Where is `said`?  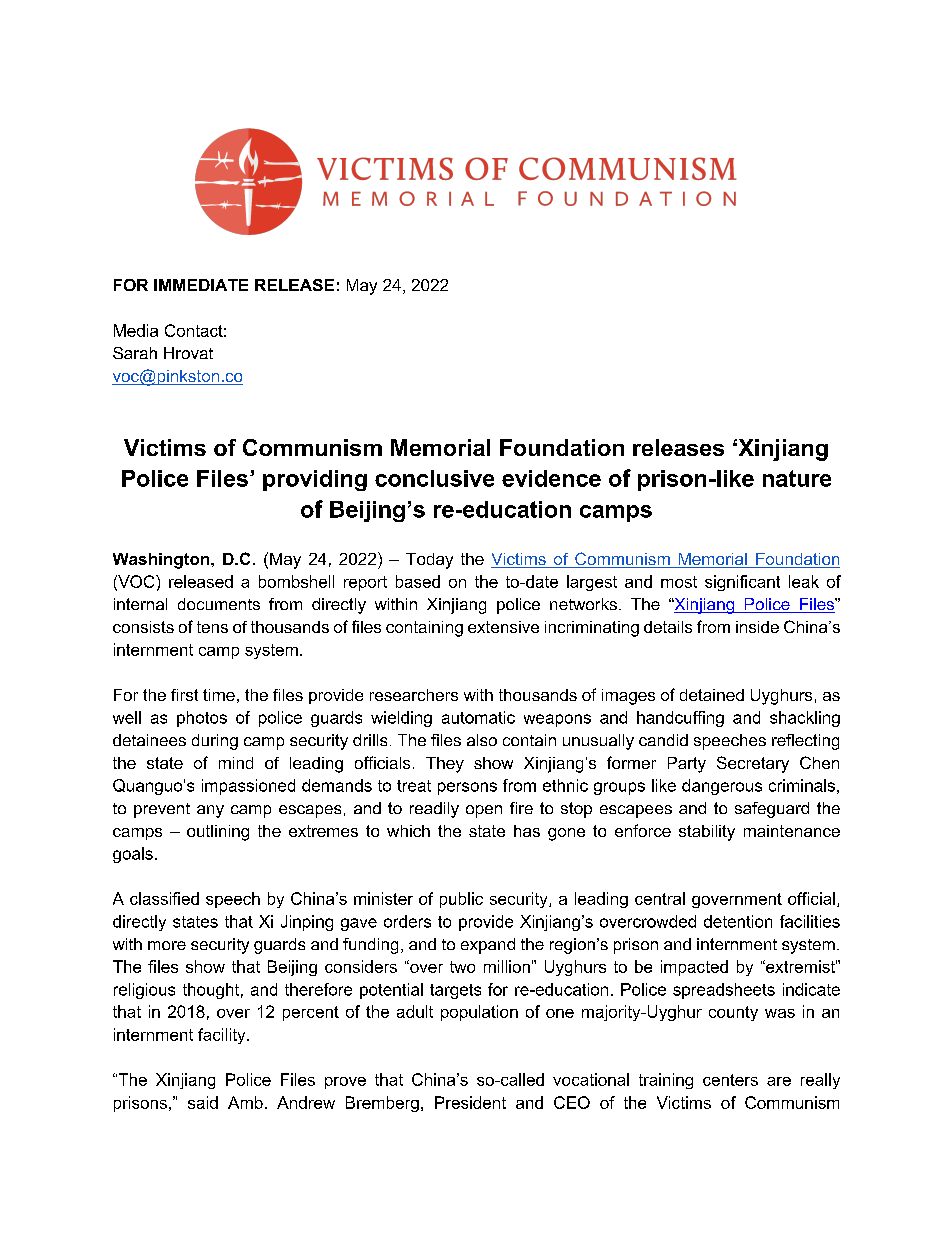
said is located at coordinates (203, 1102).
